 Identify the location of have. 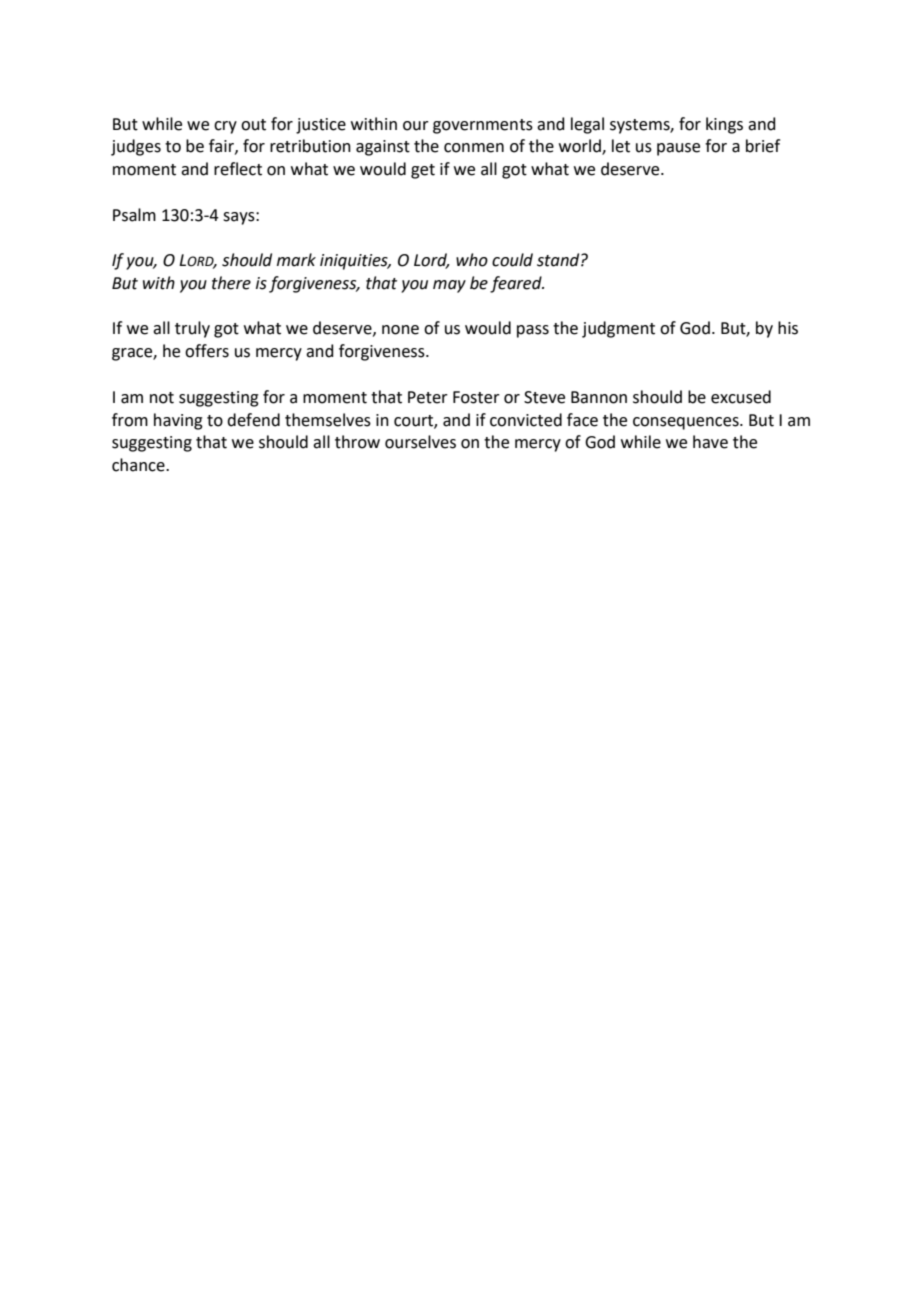
(710, 442).
